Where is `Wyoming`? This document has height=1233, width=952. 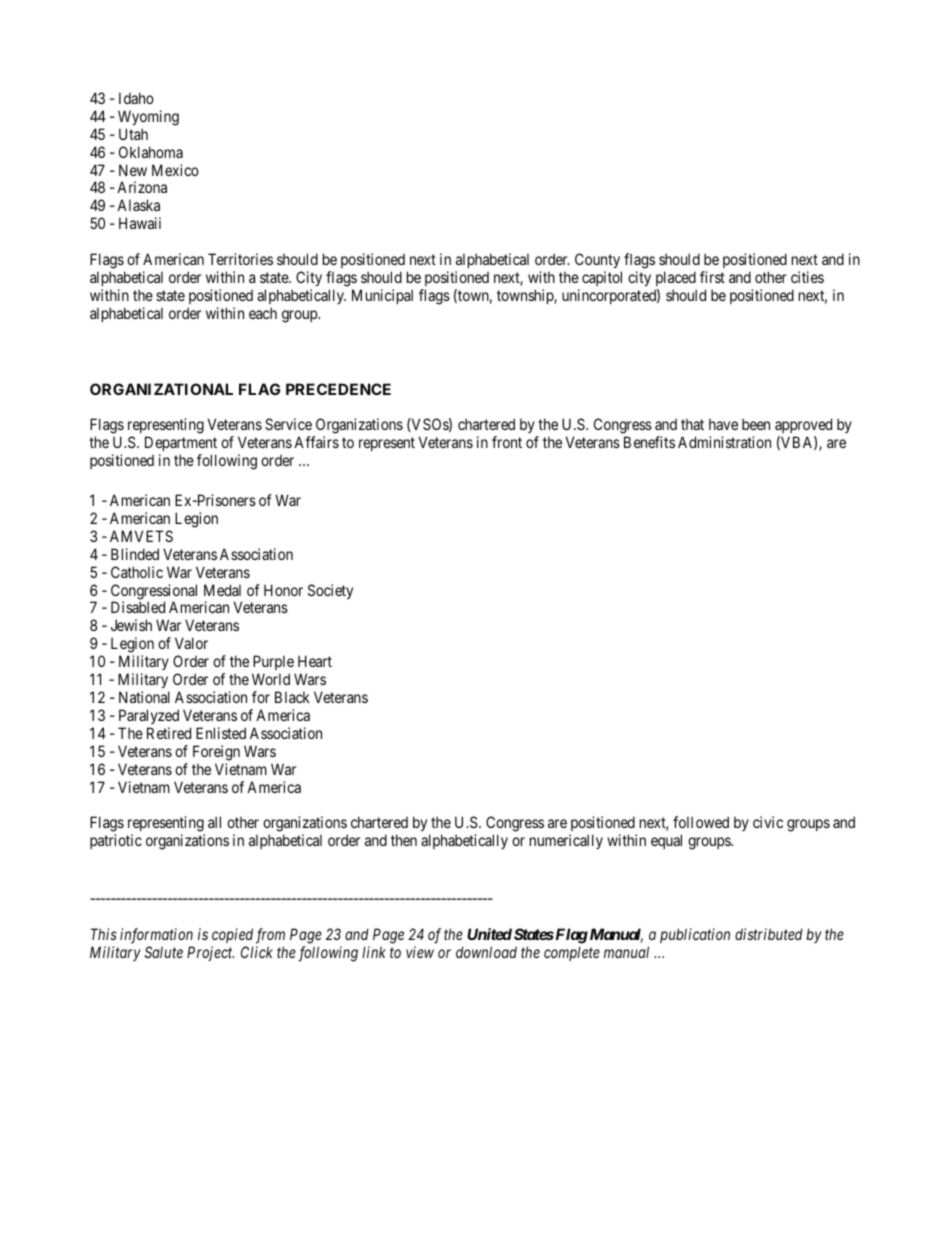
Wyoming is located at coordinates (148, 118).
